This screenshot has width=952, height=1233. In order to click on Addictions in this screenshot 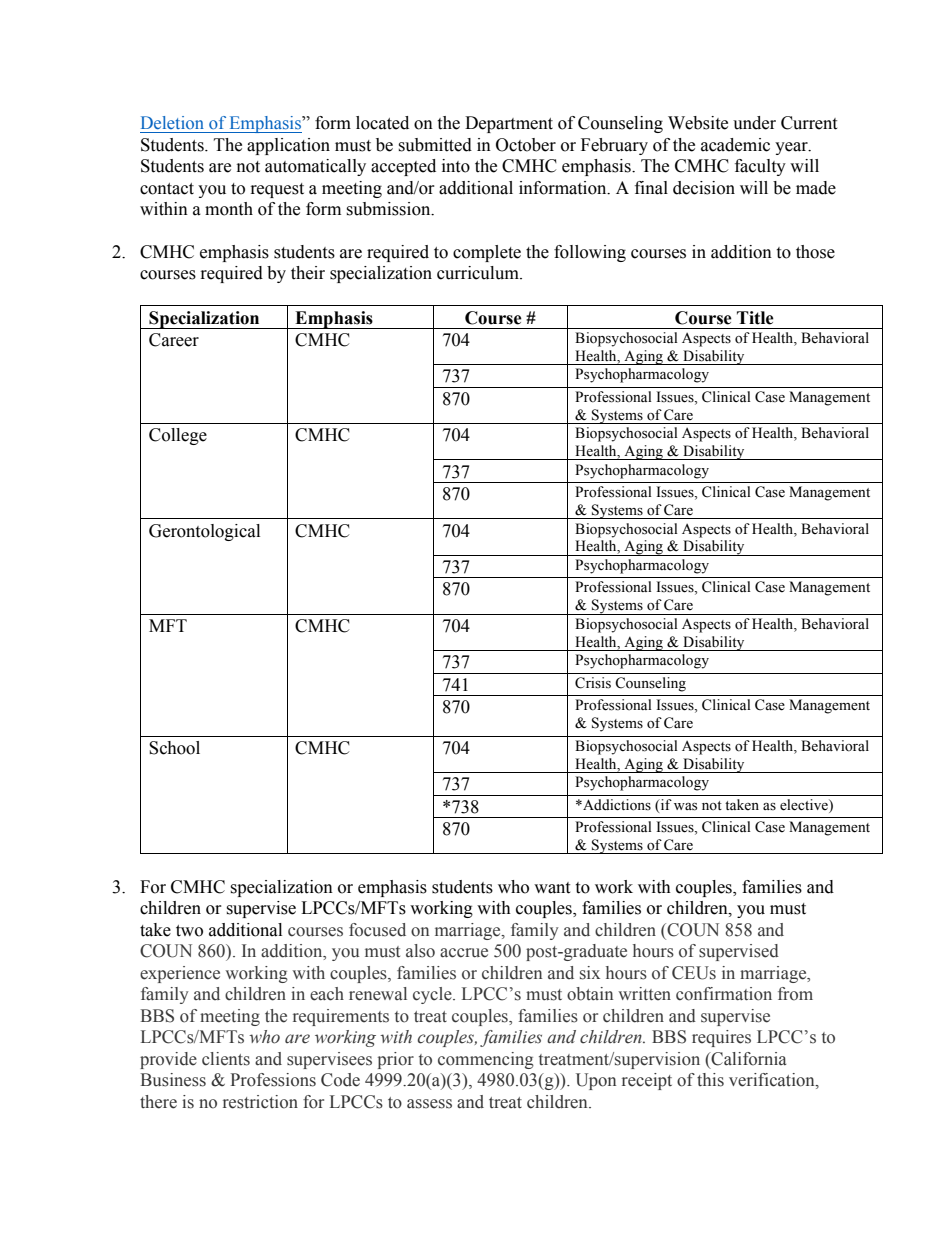, I will do `click(616, 805)`.
